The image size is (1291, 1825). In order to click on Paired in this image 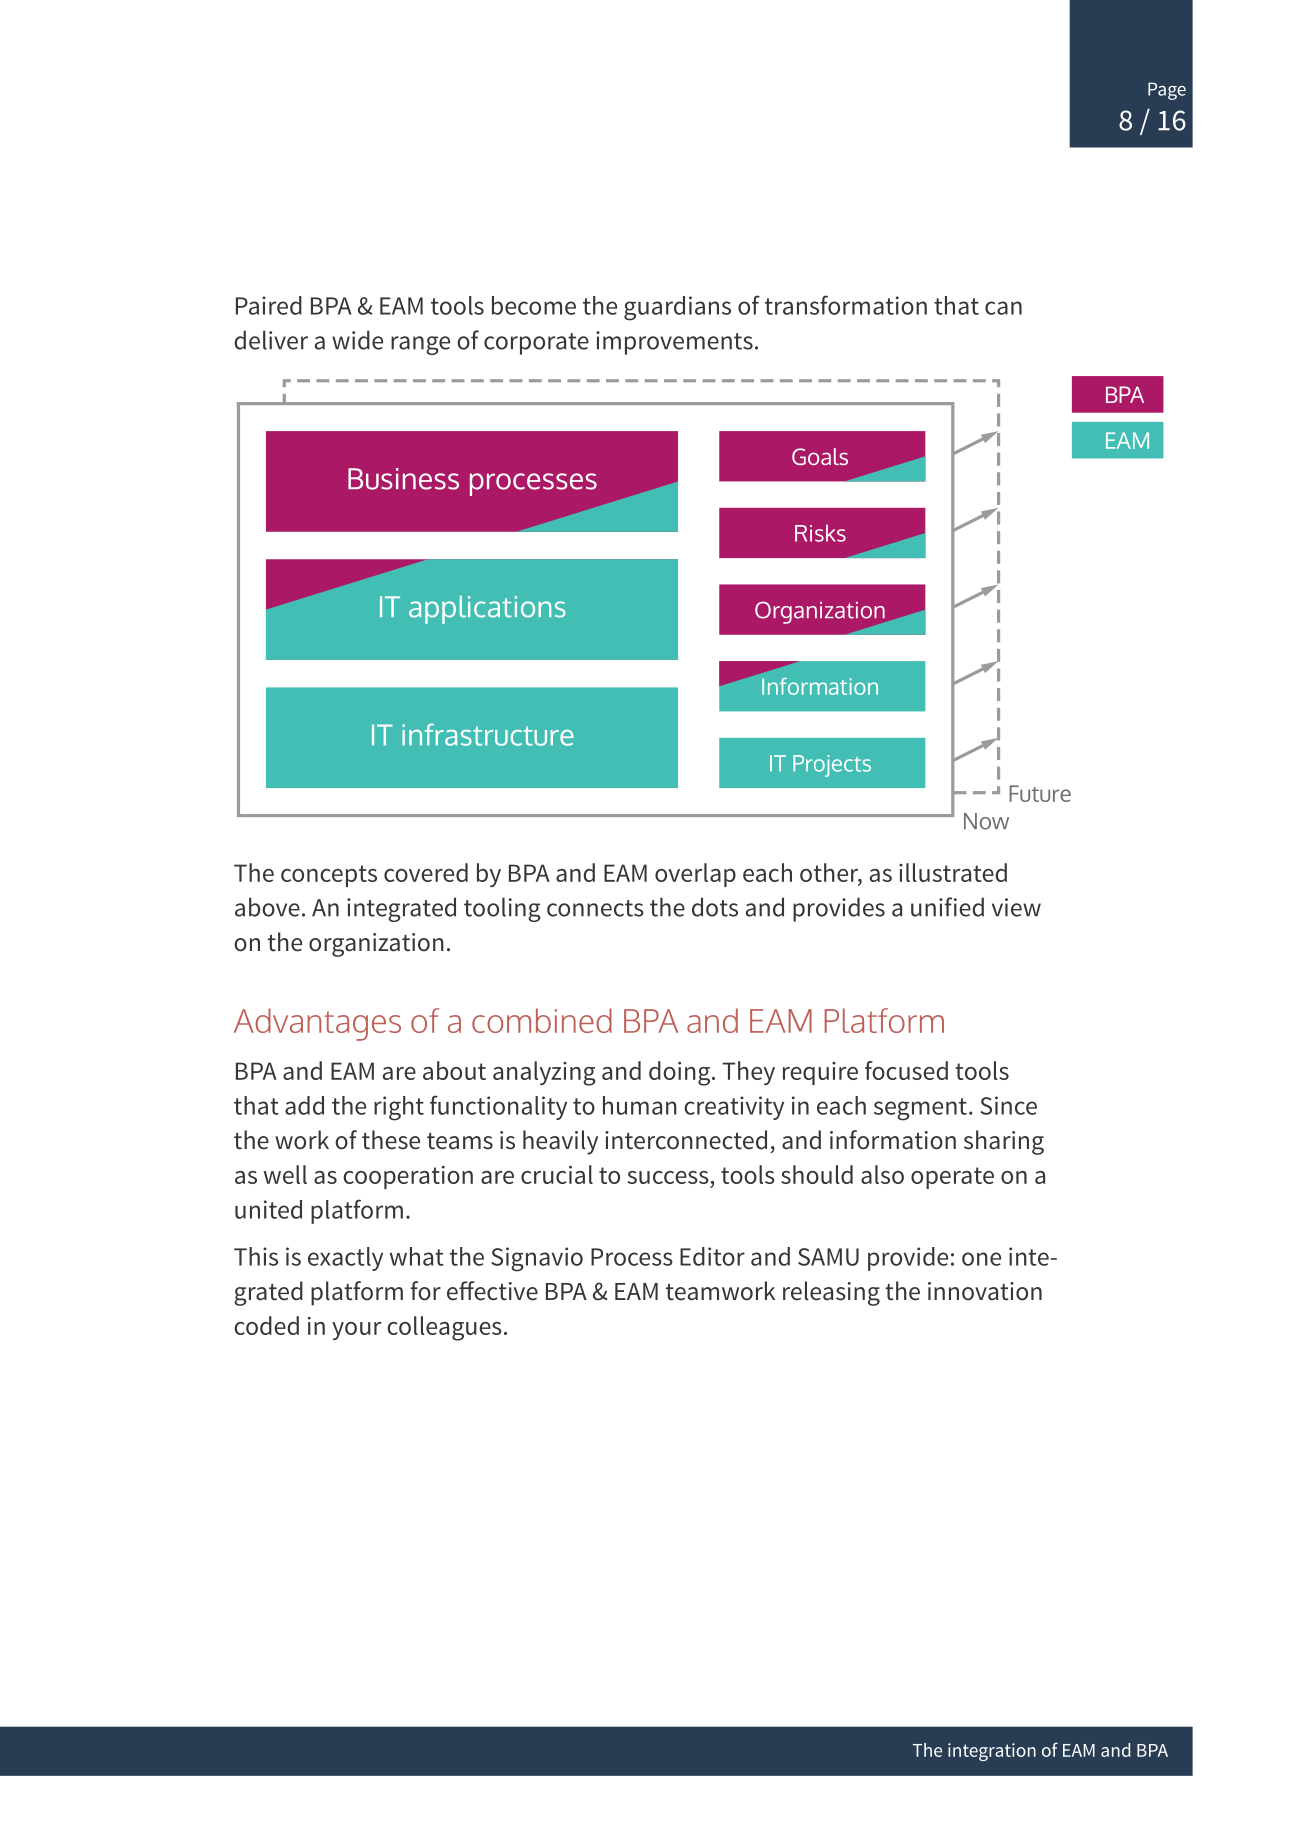, I will do `click(269, 305)`.
